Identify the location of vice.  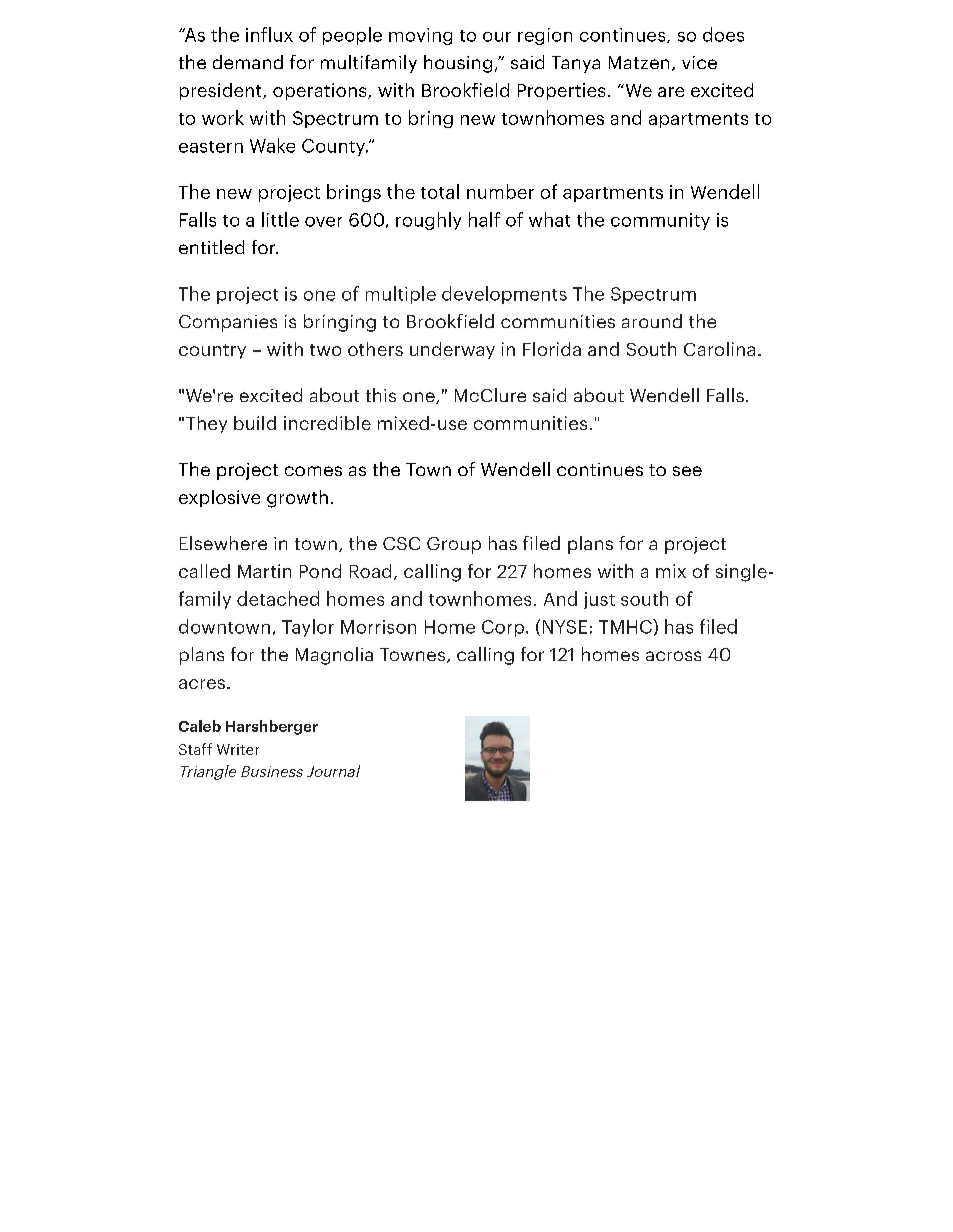
(699, 62).
